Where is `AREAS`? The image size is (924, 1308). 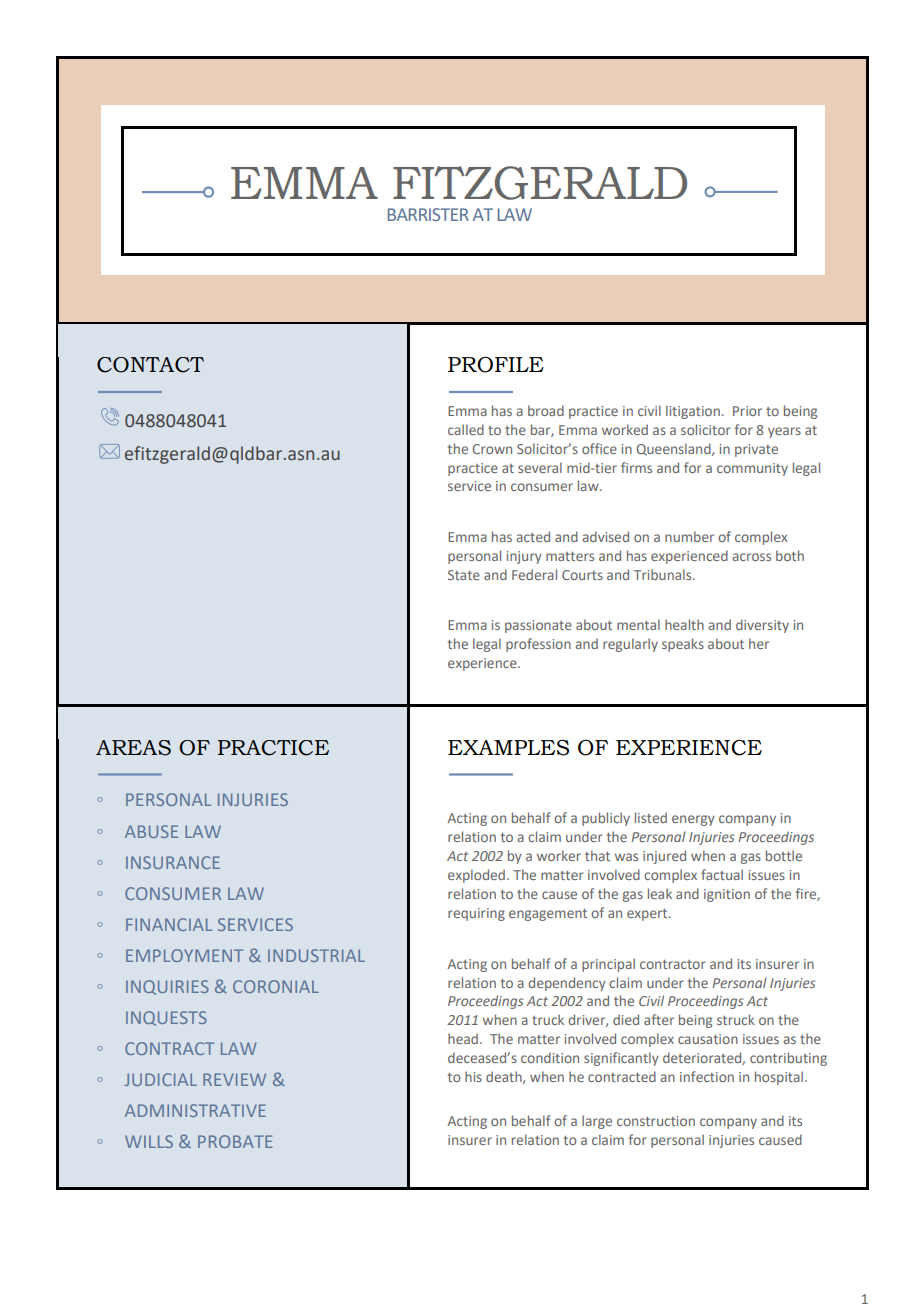
AREAS is located at coordinates (133, 748).
